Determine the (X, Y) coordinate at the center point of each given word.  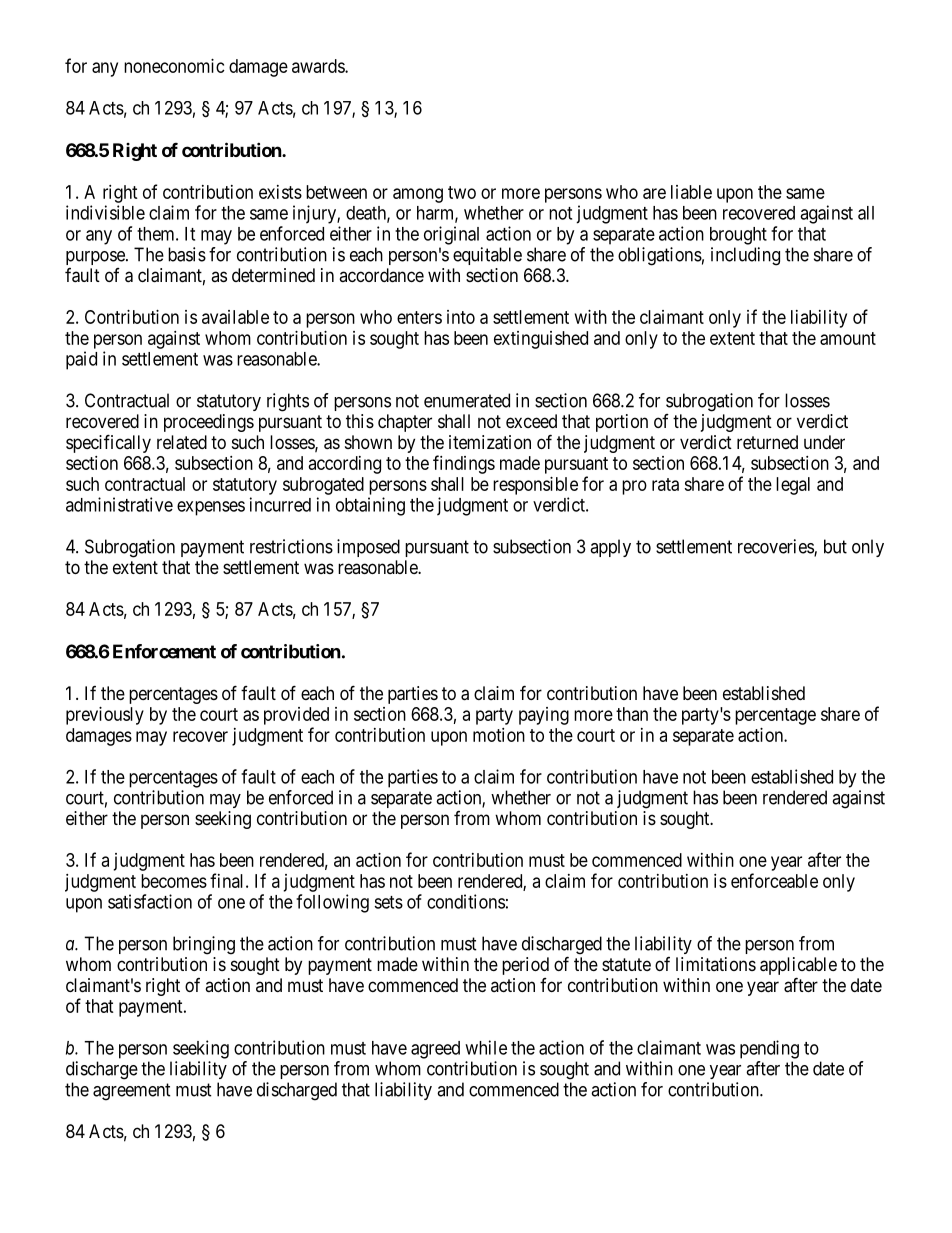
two (462, 192)
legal (793, 486)
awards (319, 66)
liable (691, 192)
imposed (368, 548)
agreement (132, 1092)
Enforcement (164, 651)
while (486, 1047)
